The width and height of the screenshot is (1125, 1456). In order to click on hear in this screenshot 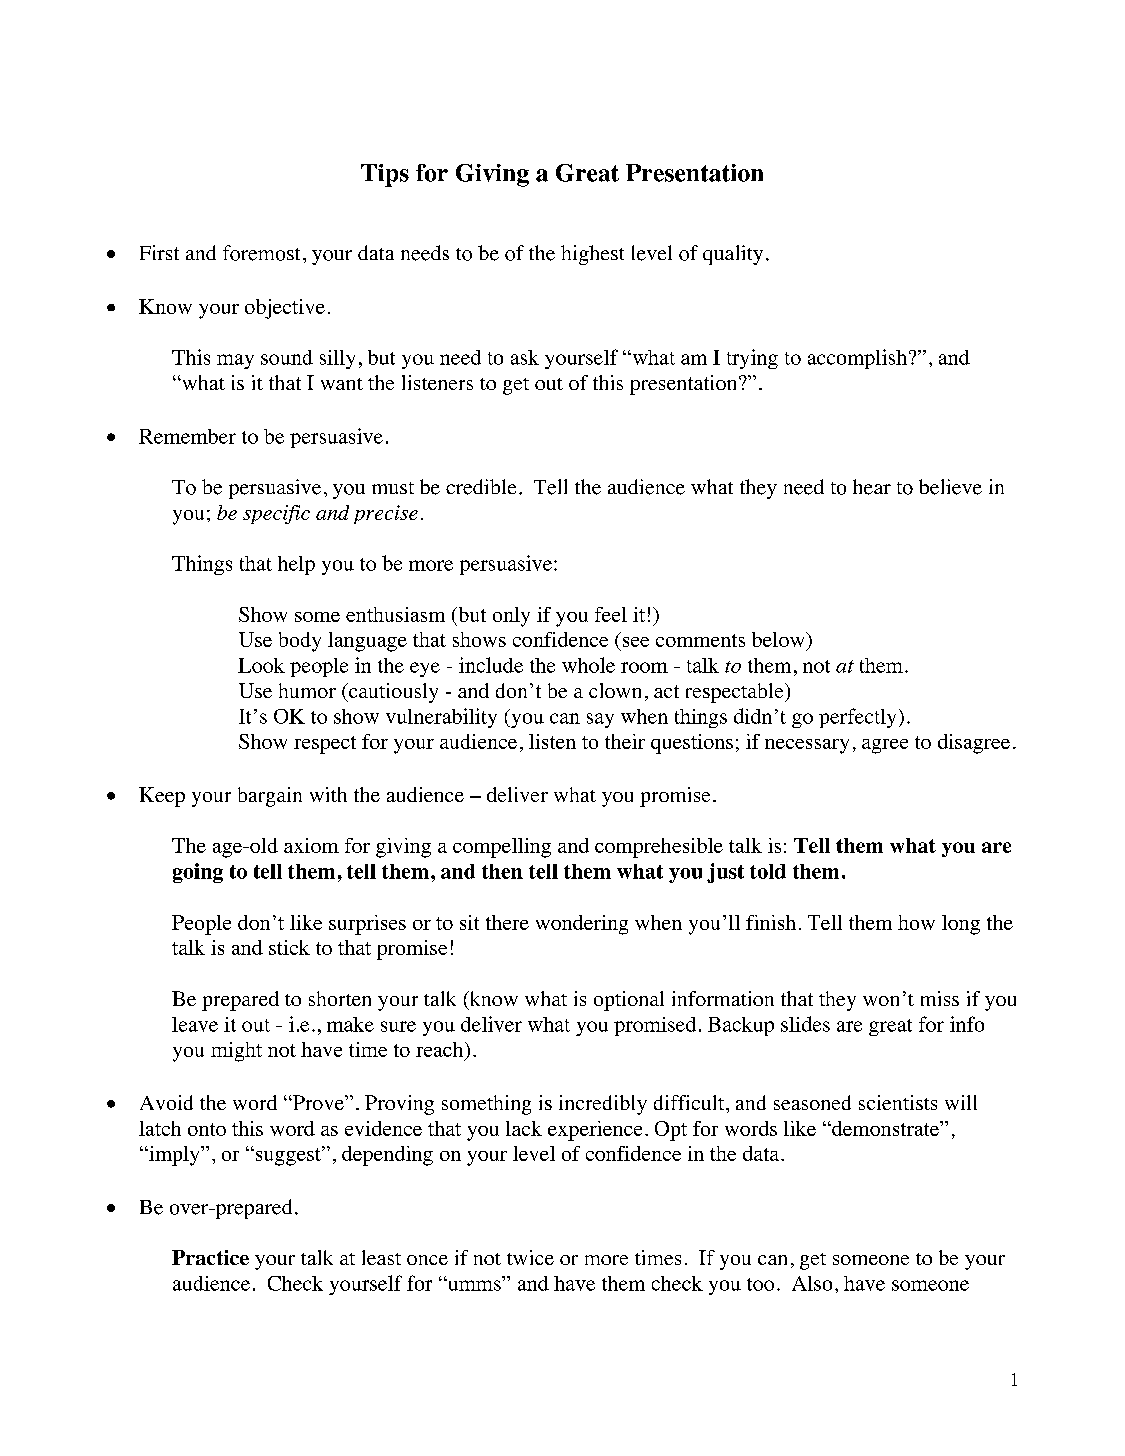, I will do `click(872, 487)`.
